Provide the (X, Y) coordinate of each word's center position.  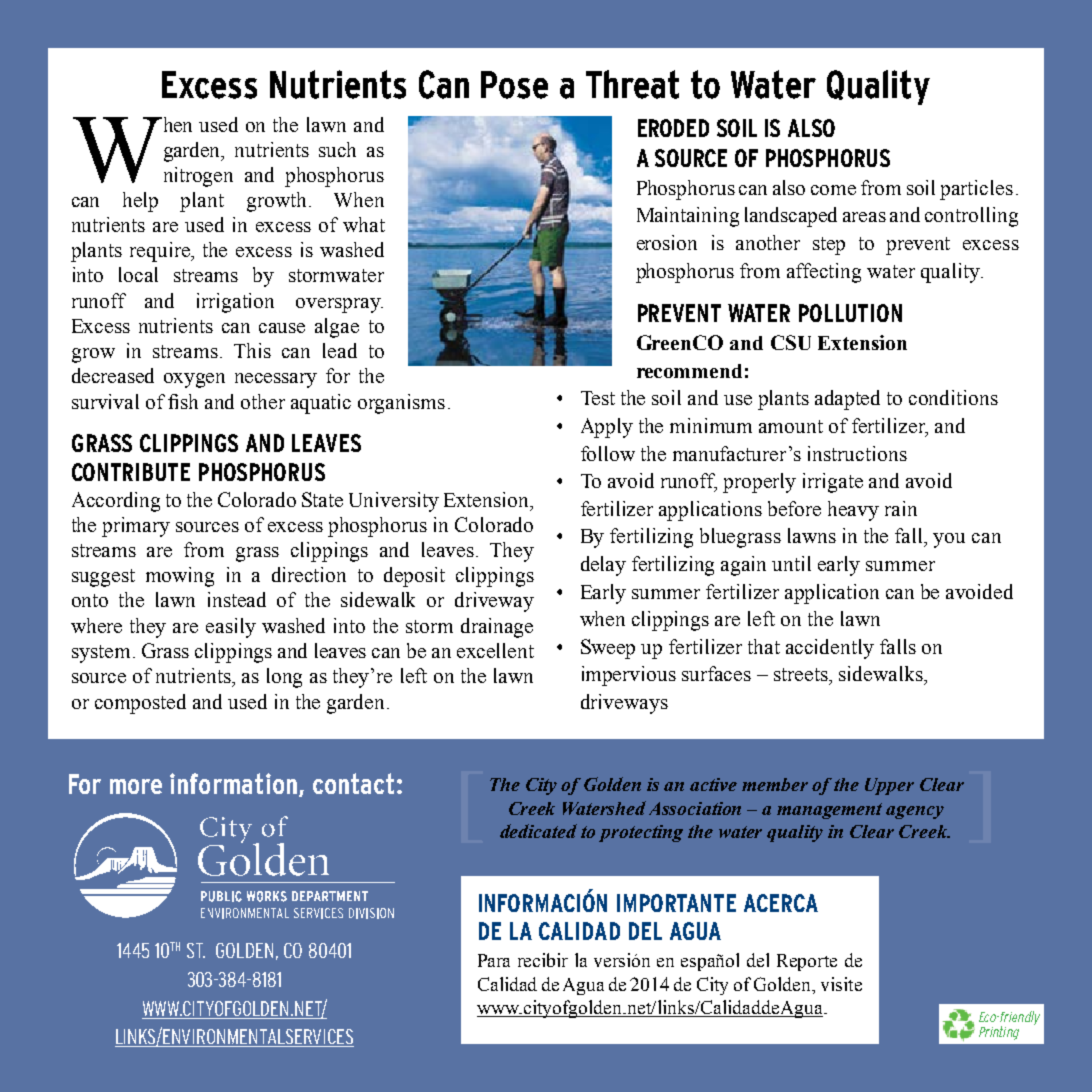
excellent (495, 650)
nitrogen (198, 177)
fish (183, 401)
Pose (514, 85)
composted (140, 704)
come (833, 190)
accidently (830, 649)
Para (494, 960)
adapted (847, 400)
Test (598, 398)
